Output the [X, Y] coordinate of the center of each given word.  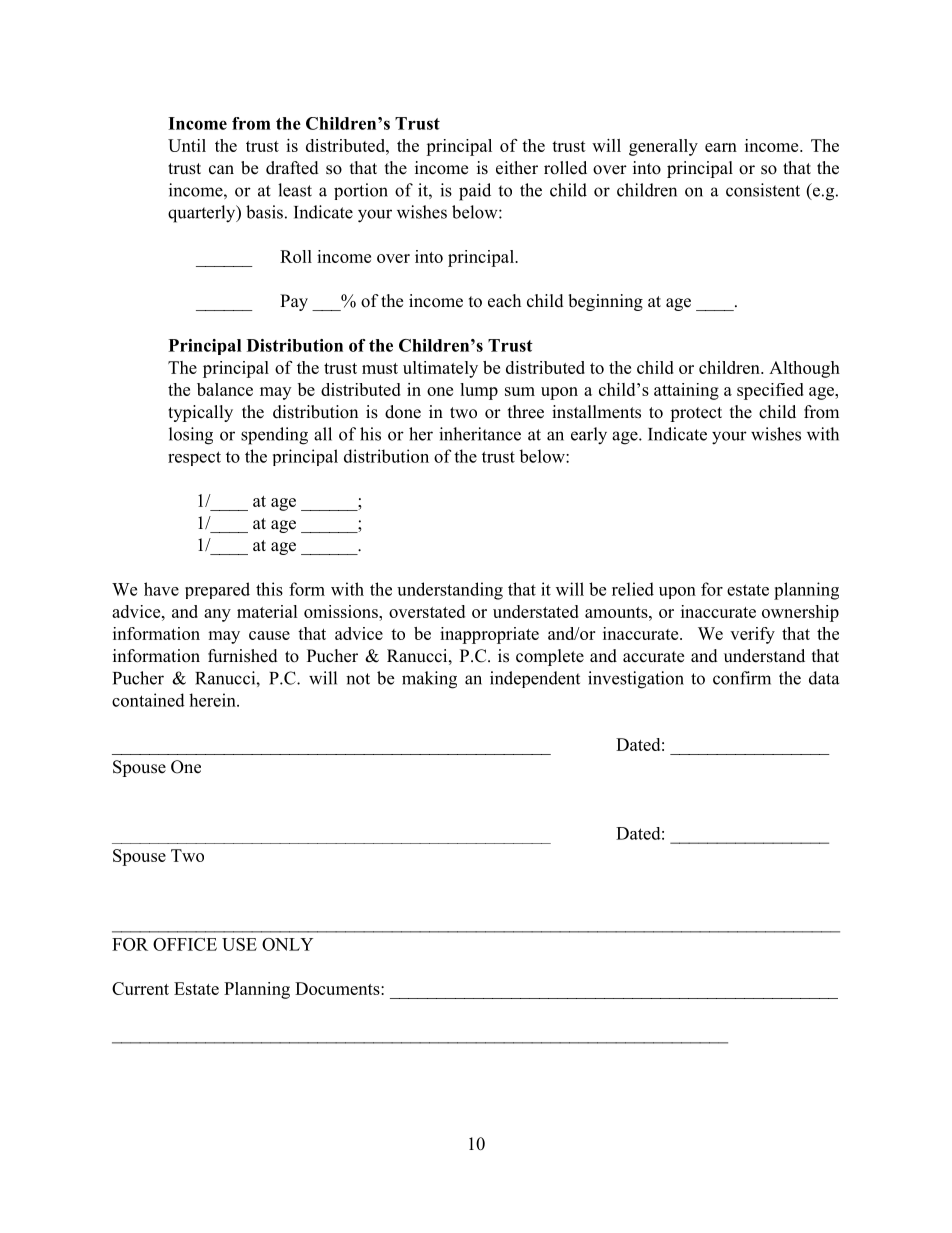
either [517, 168]
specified [770, 391]
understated [536, 611]
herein [213, 700]
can [221, 170]
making [429, 680]
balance [225, 389]
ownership [800, 613]
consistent [763, 190]
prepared [217, 590]
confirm [742, 678]
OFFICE [185, 944]
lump [479, 391]
